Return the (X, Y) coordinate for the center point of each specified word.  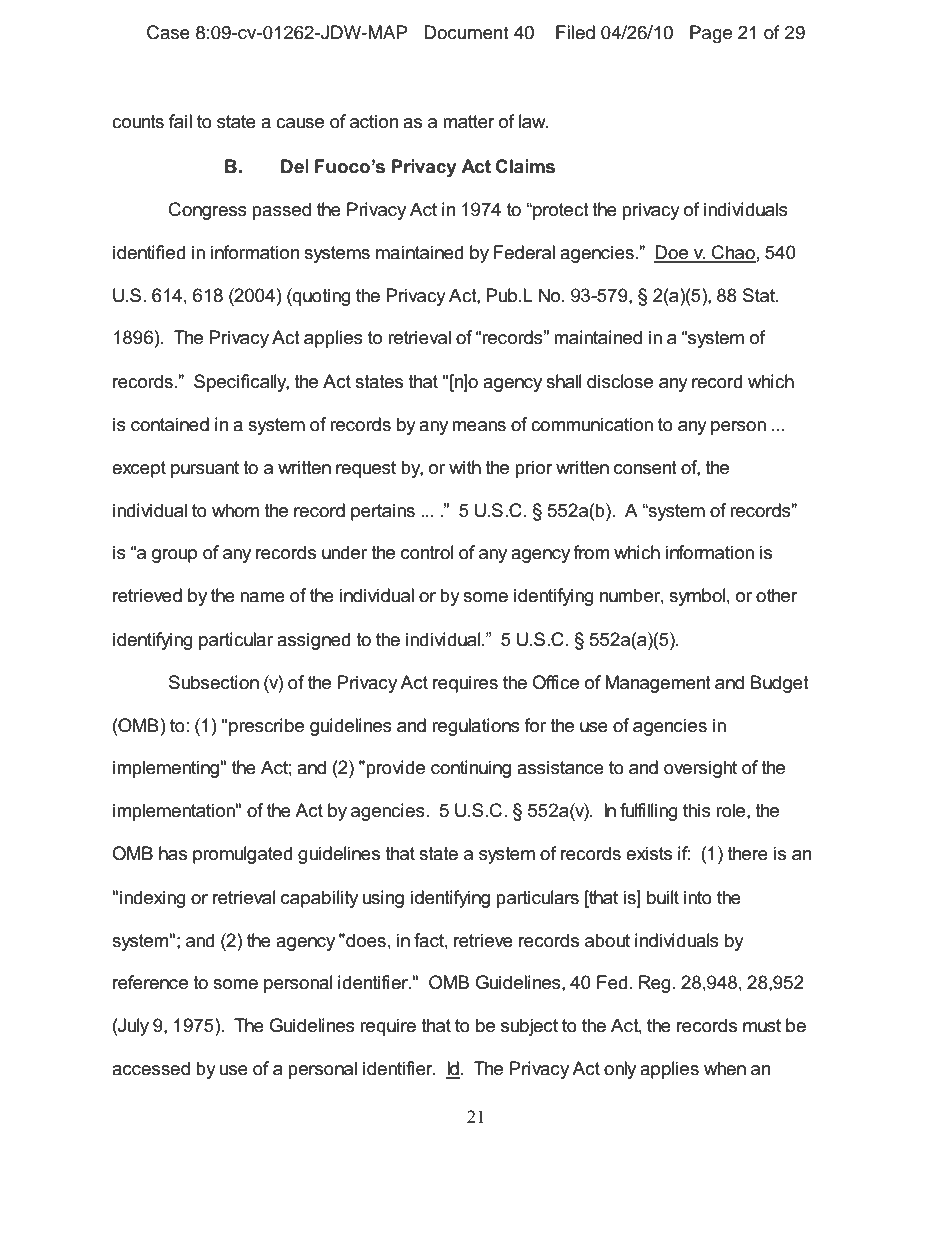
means (479, 426)
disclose (620, 381)
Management (658, 684)
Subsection (214, 682)
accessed (151, 1068)
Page (711, 34)
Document (466, 32)
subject (529, 1027)
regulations (476, 727)
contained (170, 424)
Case (168, 32)
